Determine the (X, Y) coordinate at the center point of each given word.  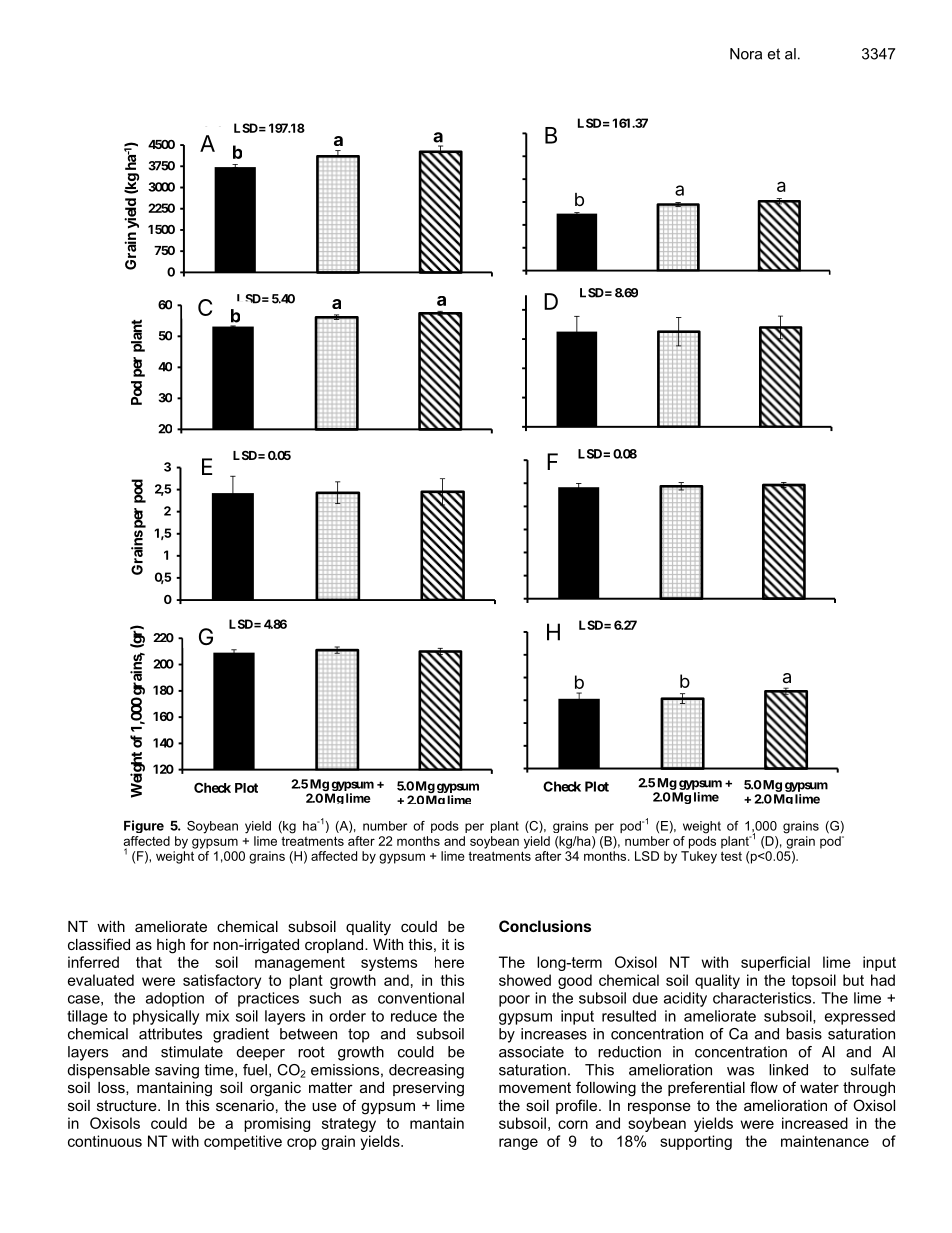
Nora (746, 54)
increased (815, 1123)
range (518, 1144)
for (199, 944)
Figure (144, 826)
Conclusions (545, 926)
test (731, 856)
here (449, 962)
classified (99, 944)
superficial (775, 963)
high (171, 946)
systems (389, 964)
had (883, 980)
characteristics (763, 998)
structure (128, 1105)
